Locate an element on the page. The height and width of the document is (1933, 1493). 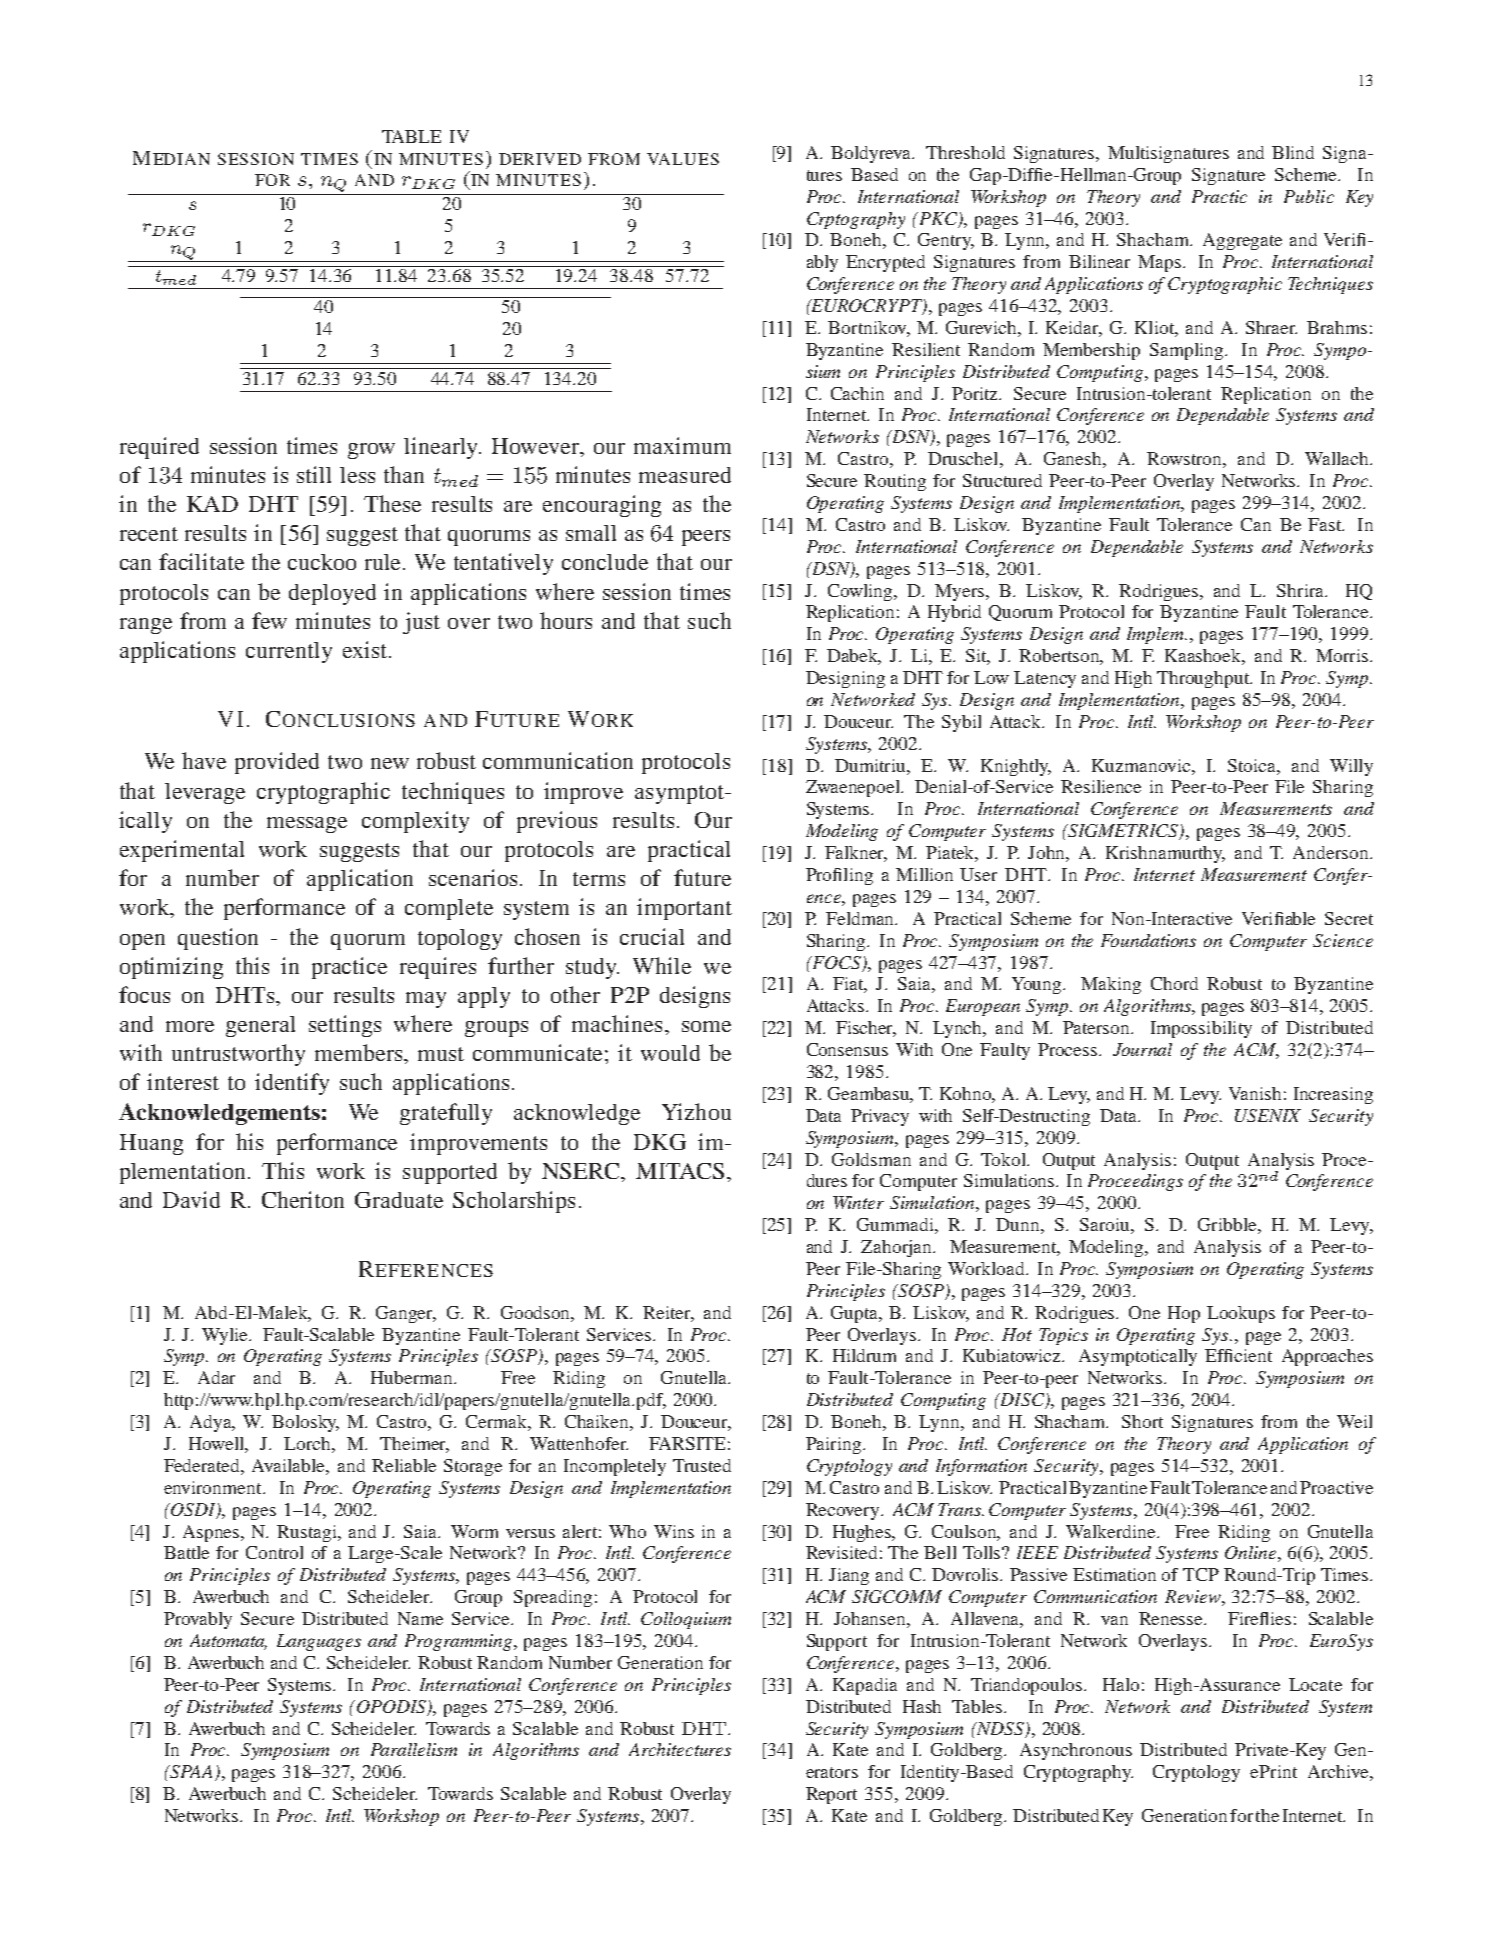
Efficient is located at coordinates (1238, 1355).
